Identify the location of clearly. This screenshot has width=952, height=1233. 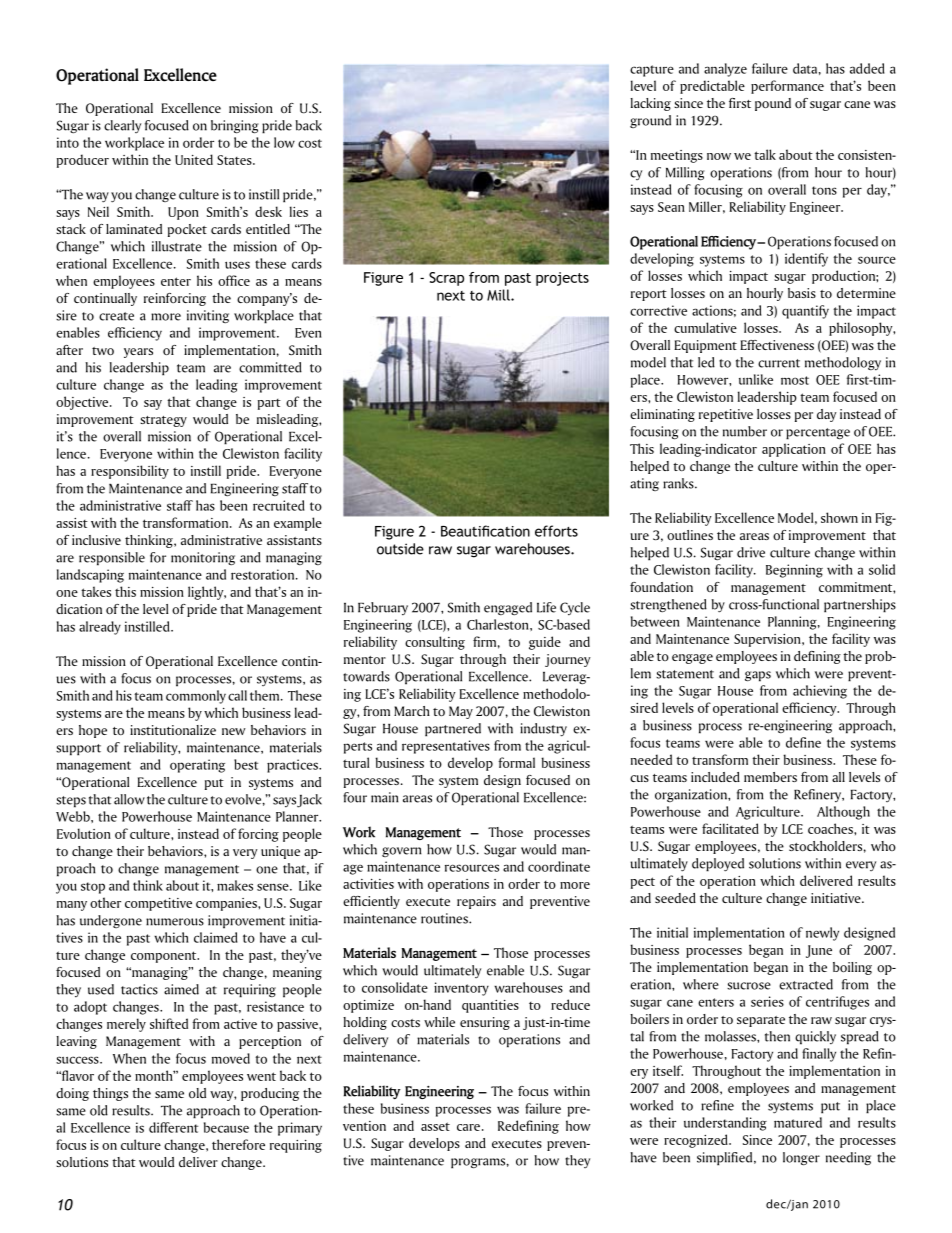
(122, 126).
